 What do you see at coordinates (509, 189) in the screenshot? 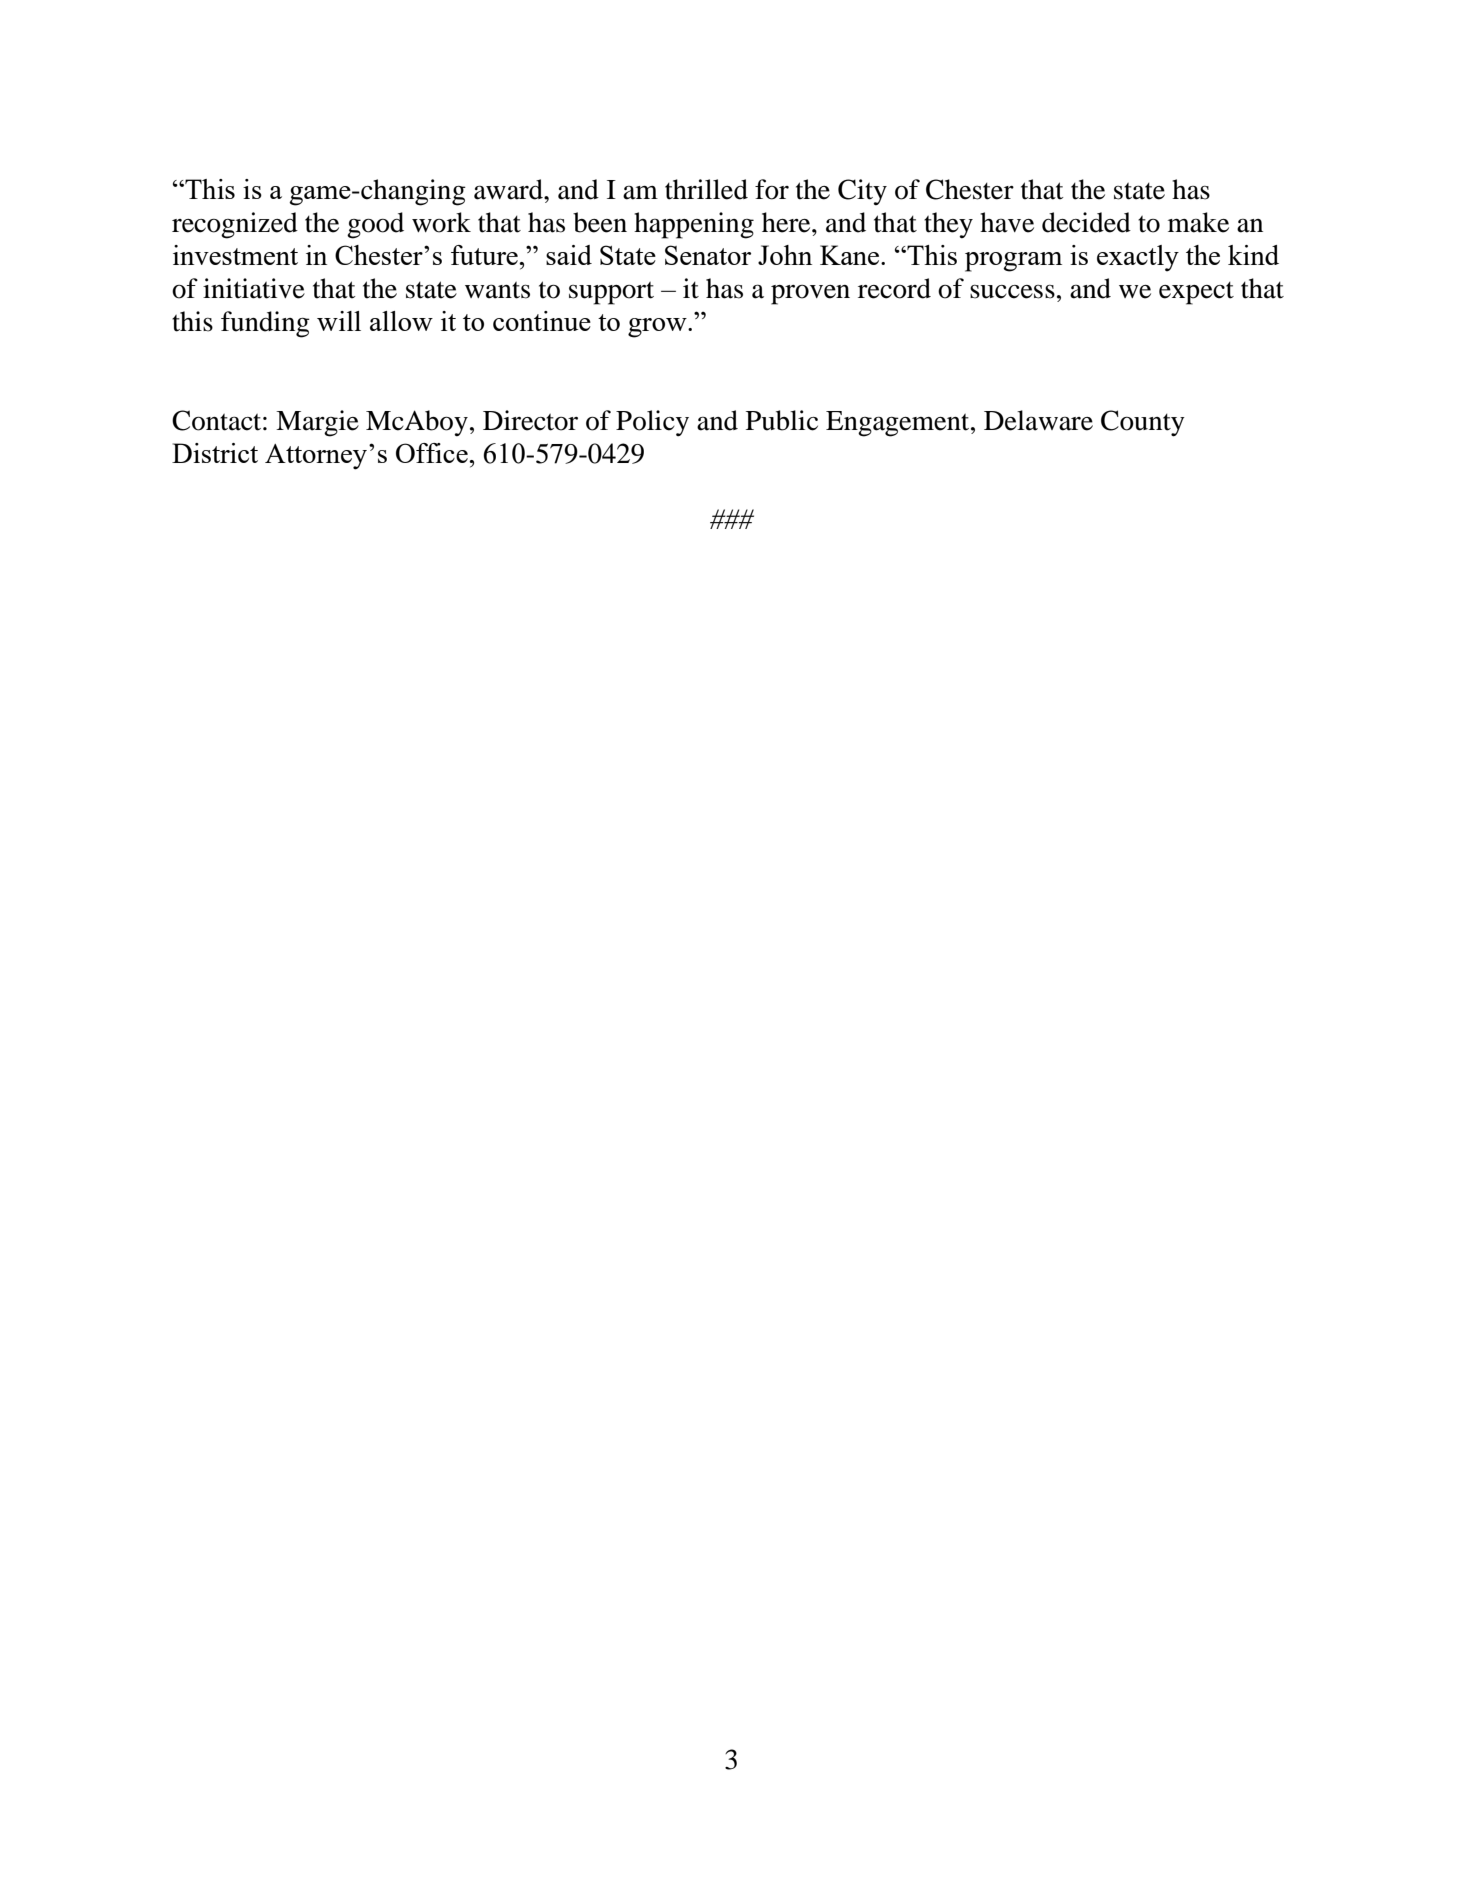
I see `award` at bounding box center [509, 189].
